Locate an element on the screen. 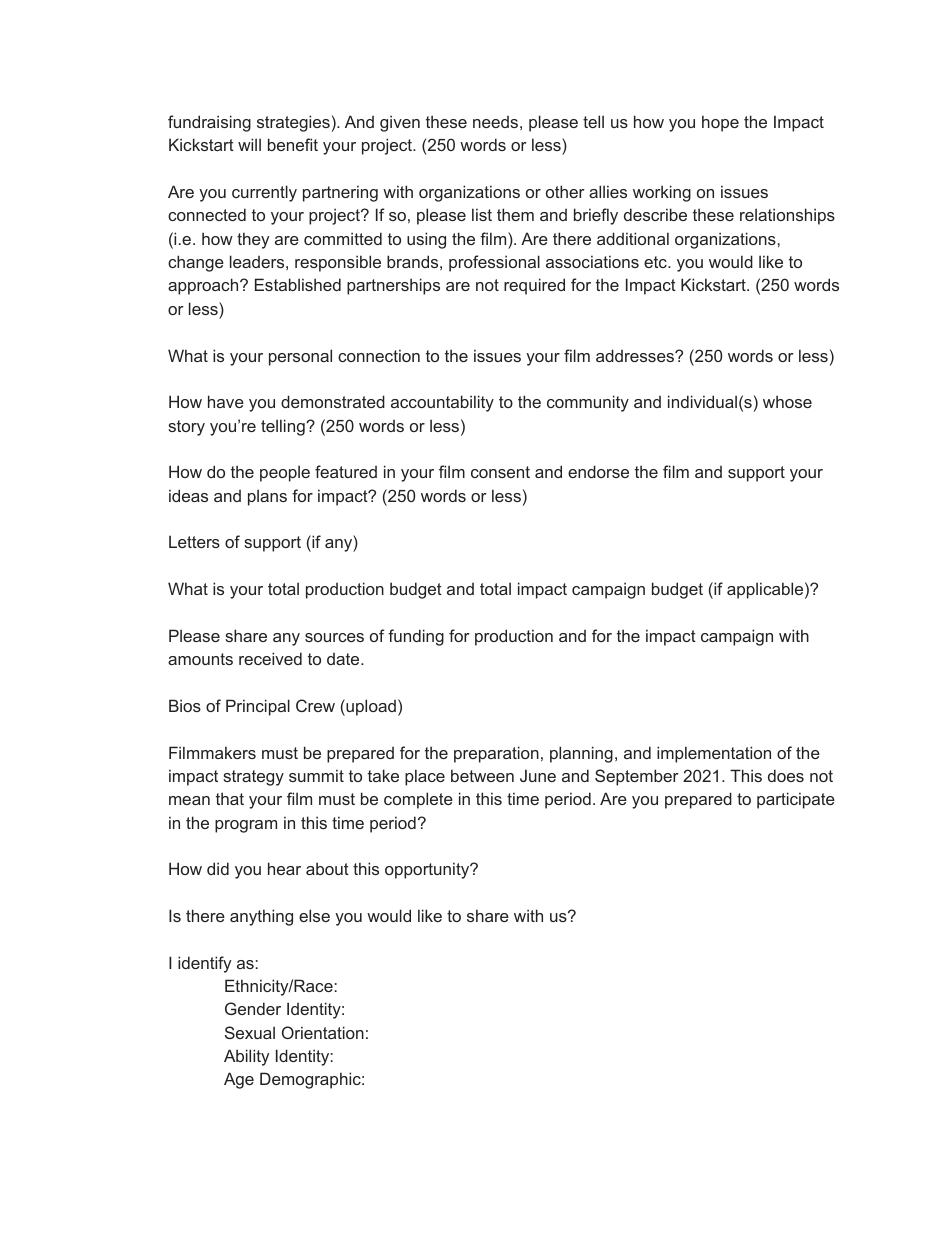 This screenshot has height=1233, width=952. community is located at coordinates (588, 403).
